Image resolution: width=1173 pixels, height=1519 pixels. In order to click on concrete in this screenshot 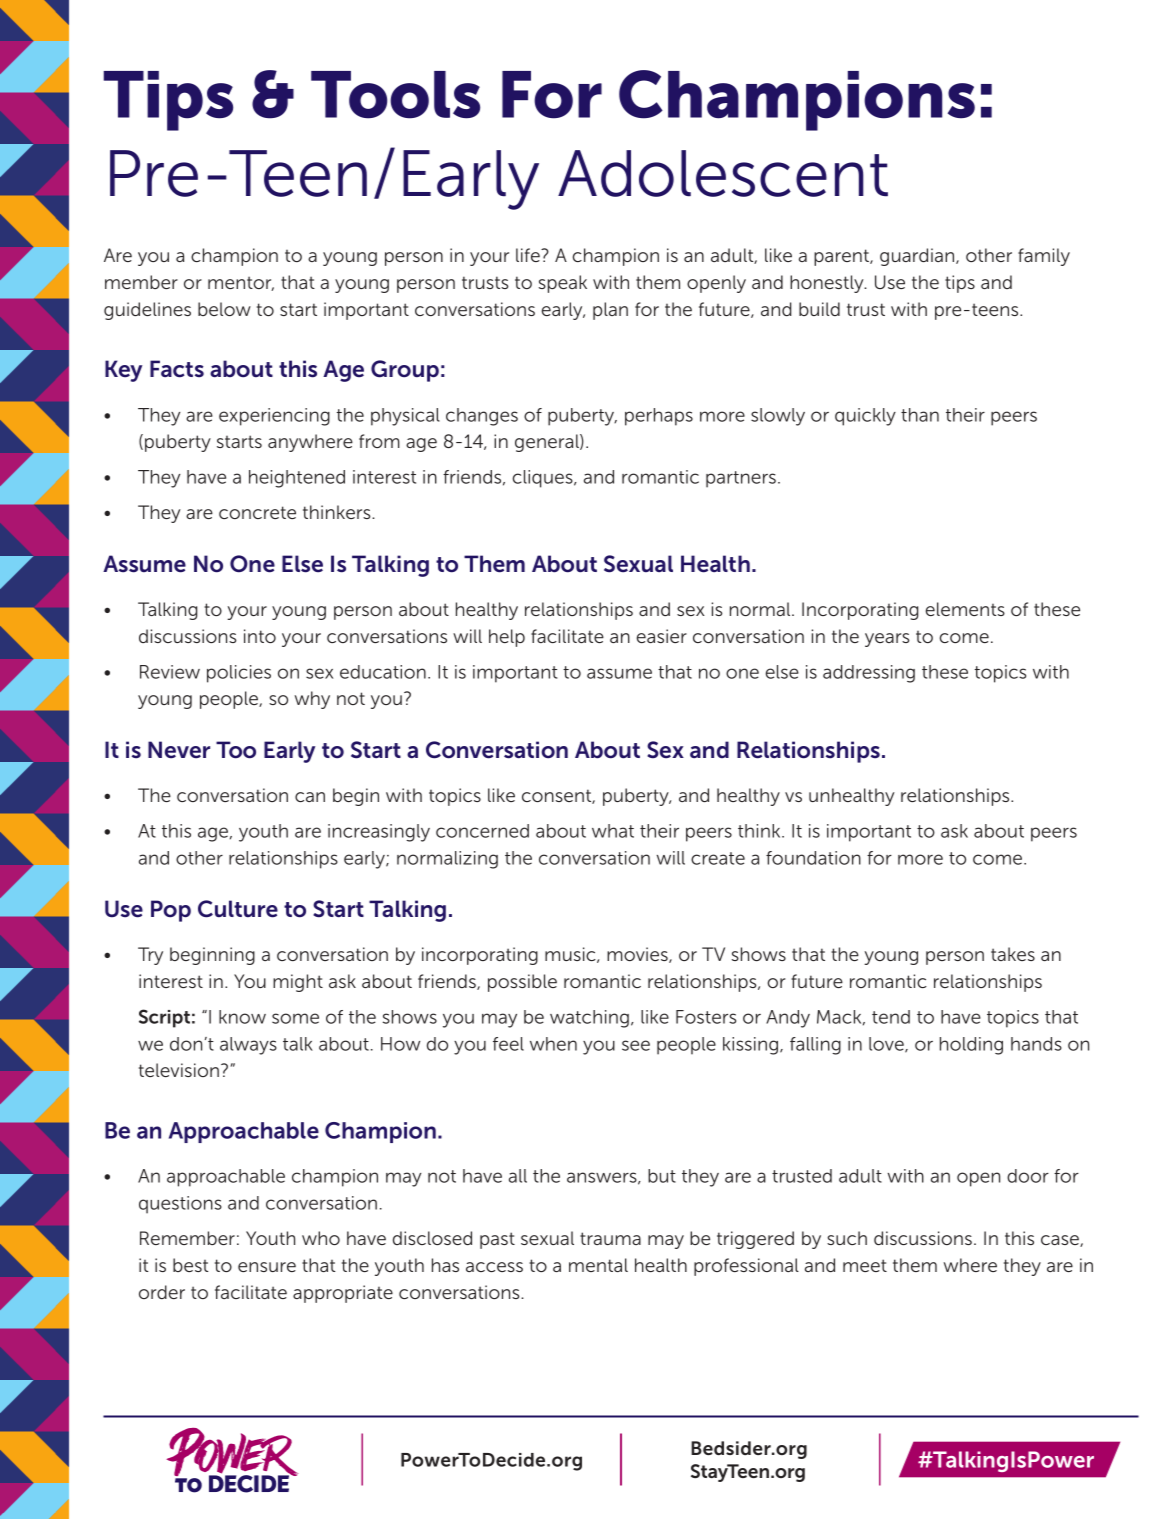, I will do `click(257, 512)`.
